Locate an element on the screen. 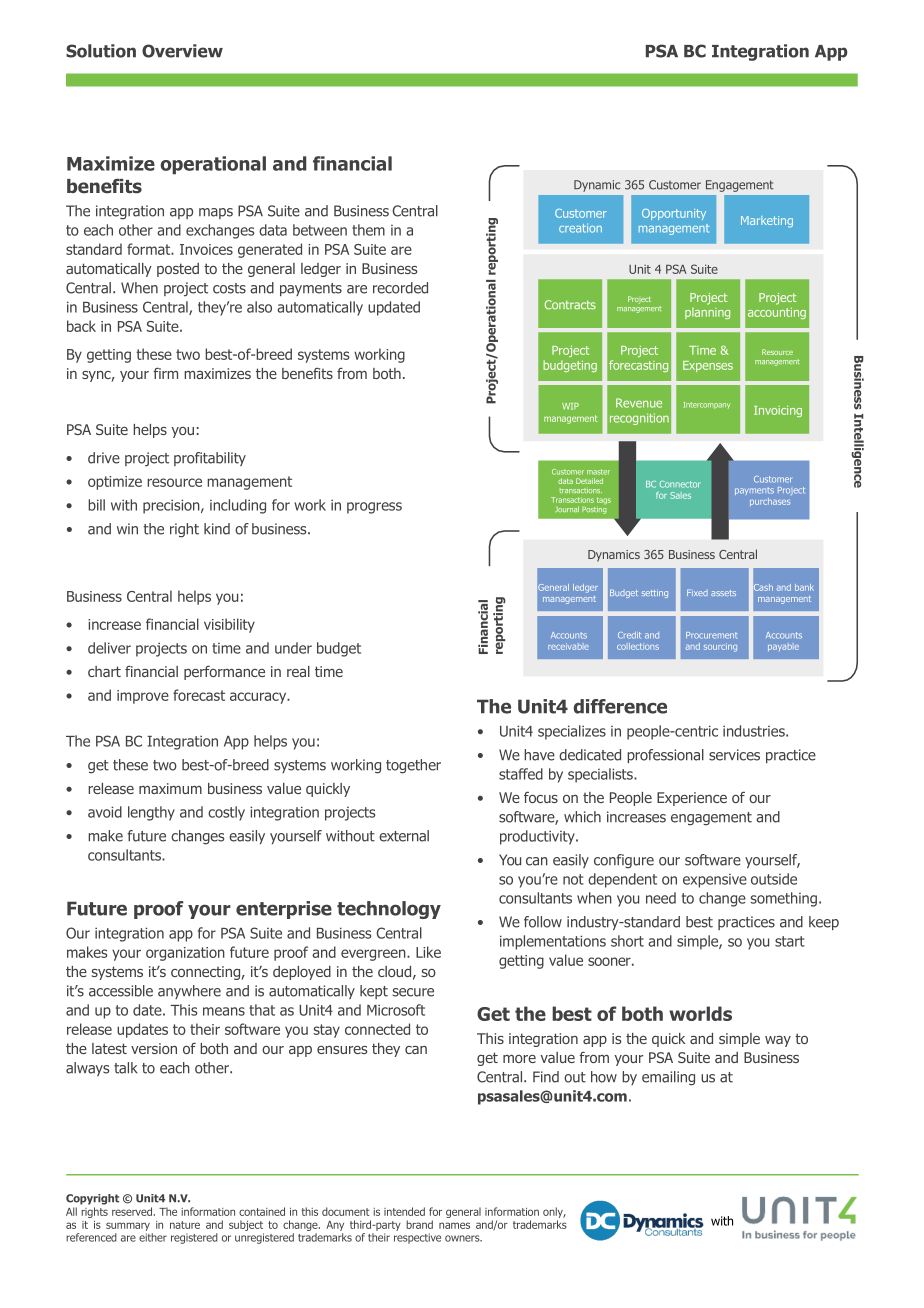 The height and width of the screenshot is (1308, 924). them is located at coordinates (368, 230).
